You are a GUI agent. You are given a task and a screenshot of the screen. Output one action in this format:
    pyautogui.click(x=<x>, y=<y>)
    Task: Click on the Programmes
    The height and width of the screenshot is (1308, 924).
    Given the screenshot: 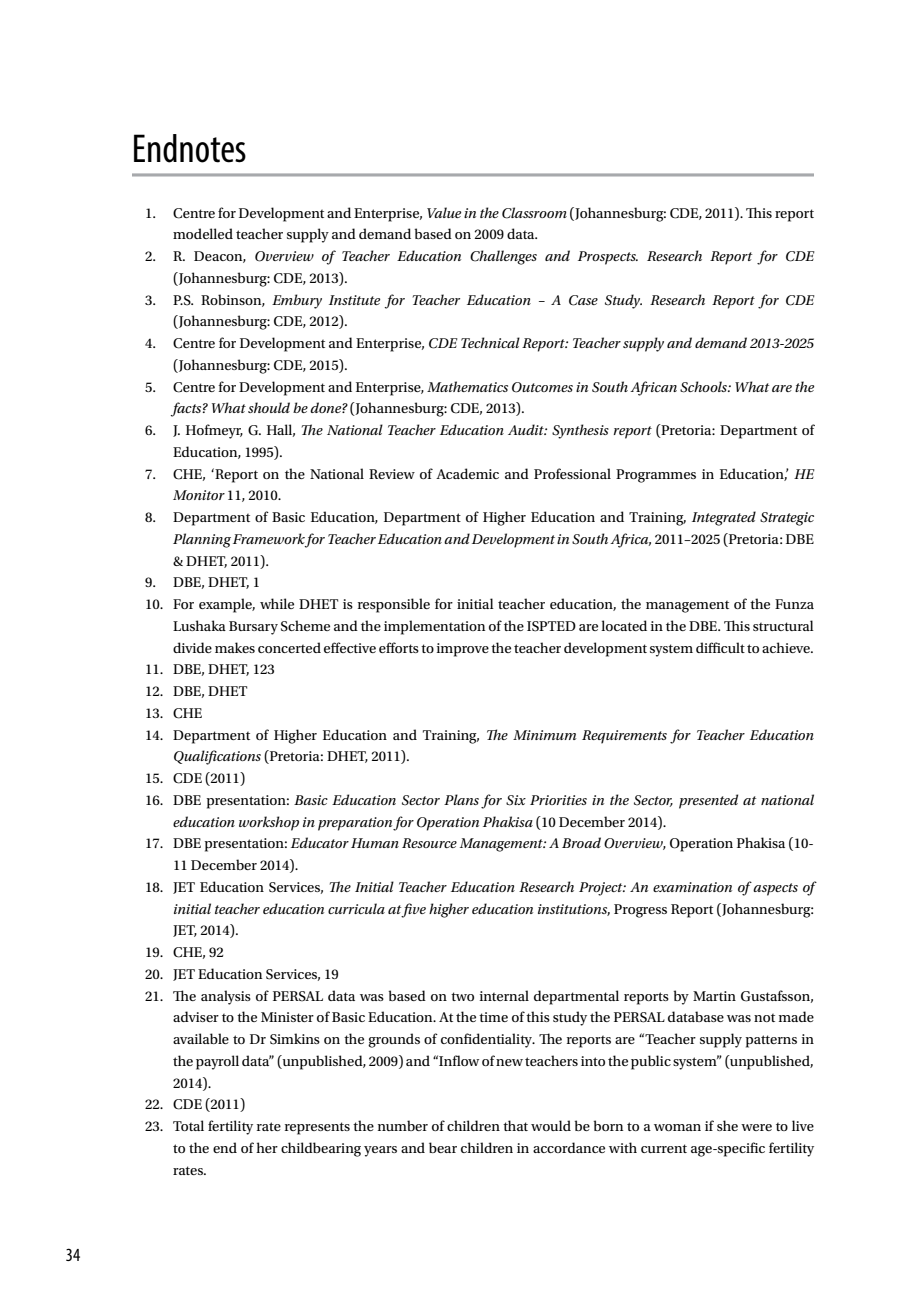 What is the action you would take?
    pyautogui.click(x=656, y=476)
